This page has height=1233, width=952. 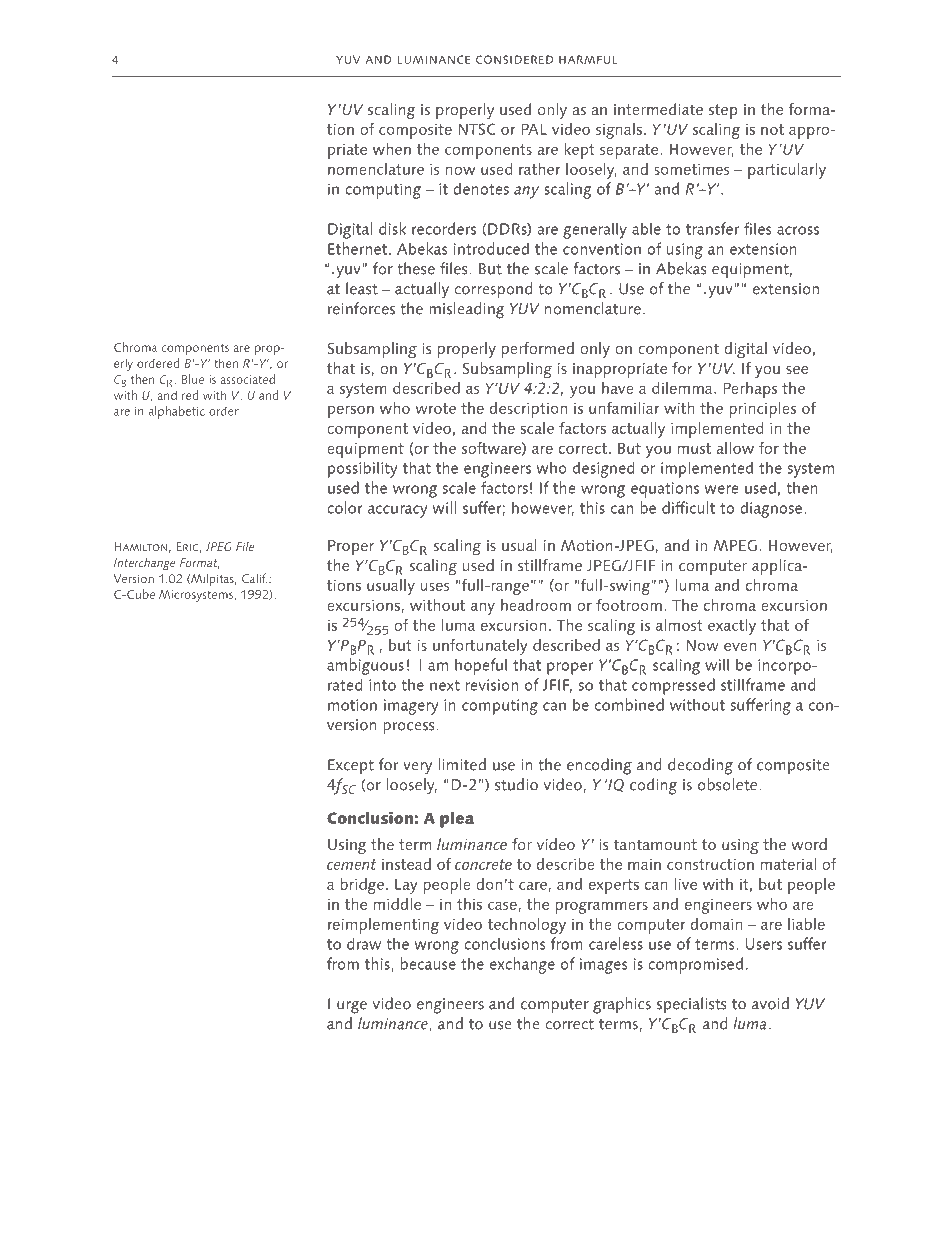 I want to click on CONSIDERED, so click(x=514, y=59).
